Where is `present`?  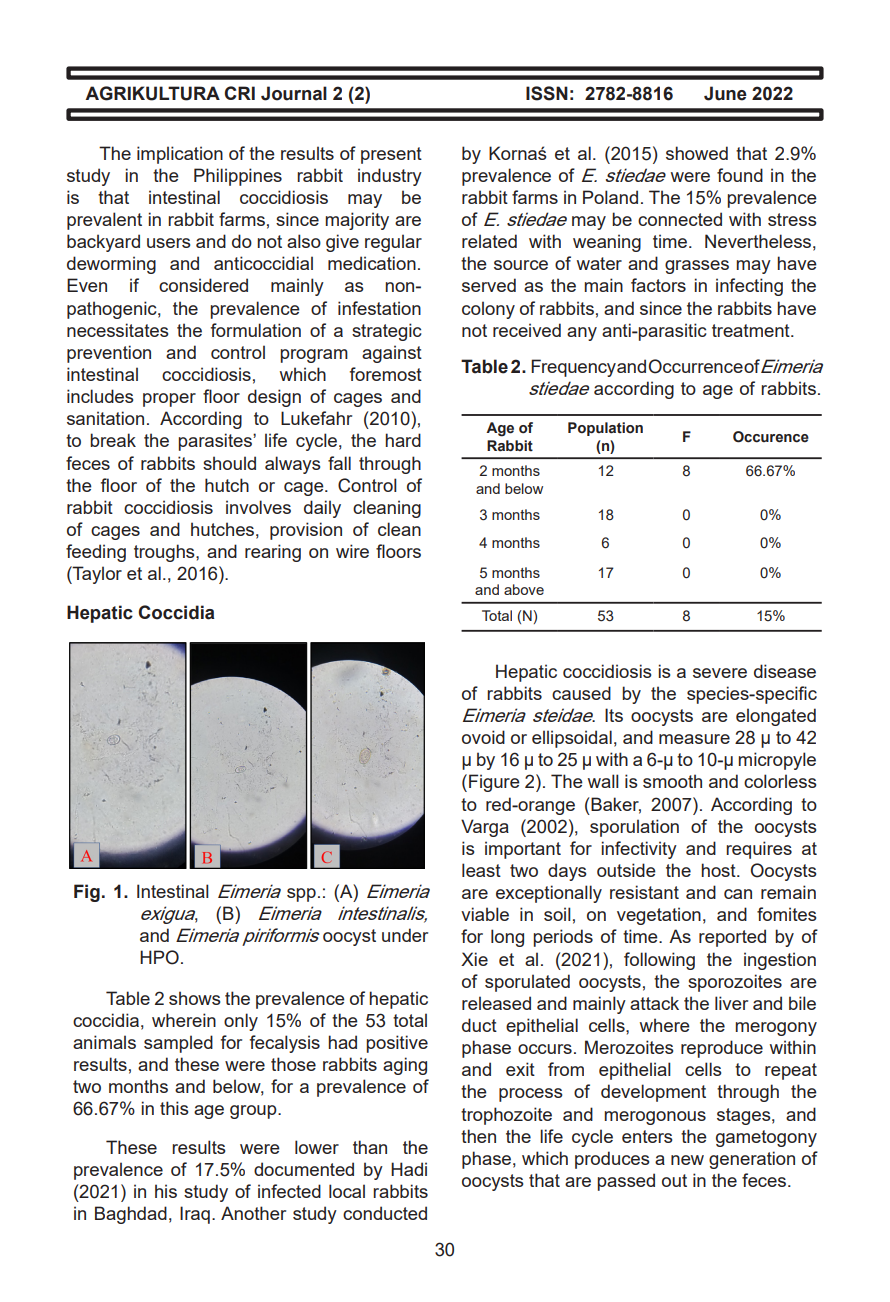
present is located at coordinates (391, 155).
